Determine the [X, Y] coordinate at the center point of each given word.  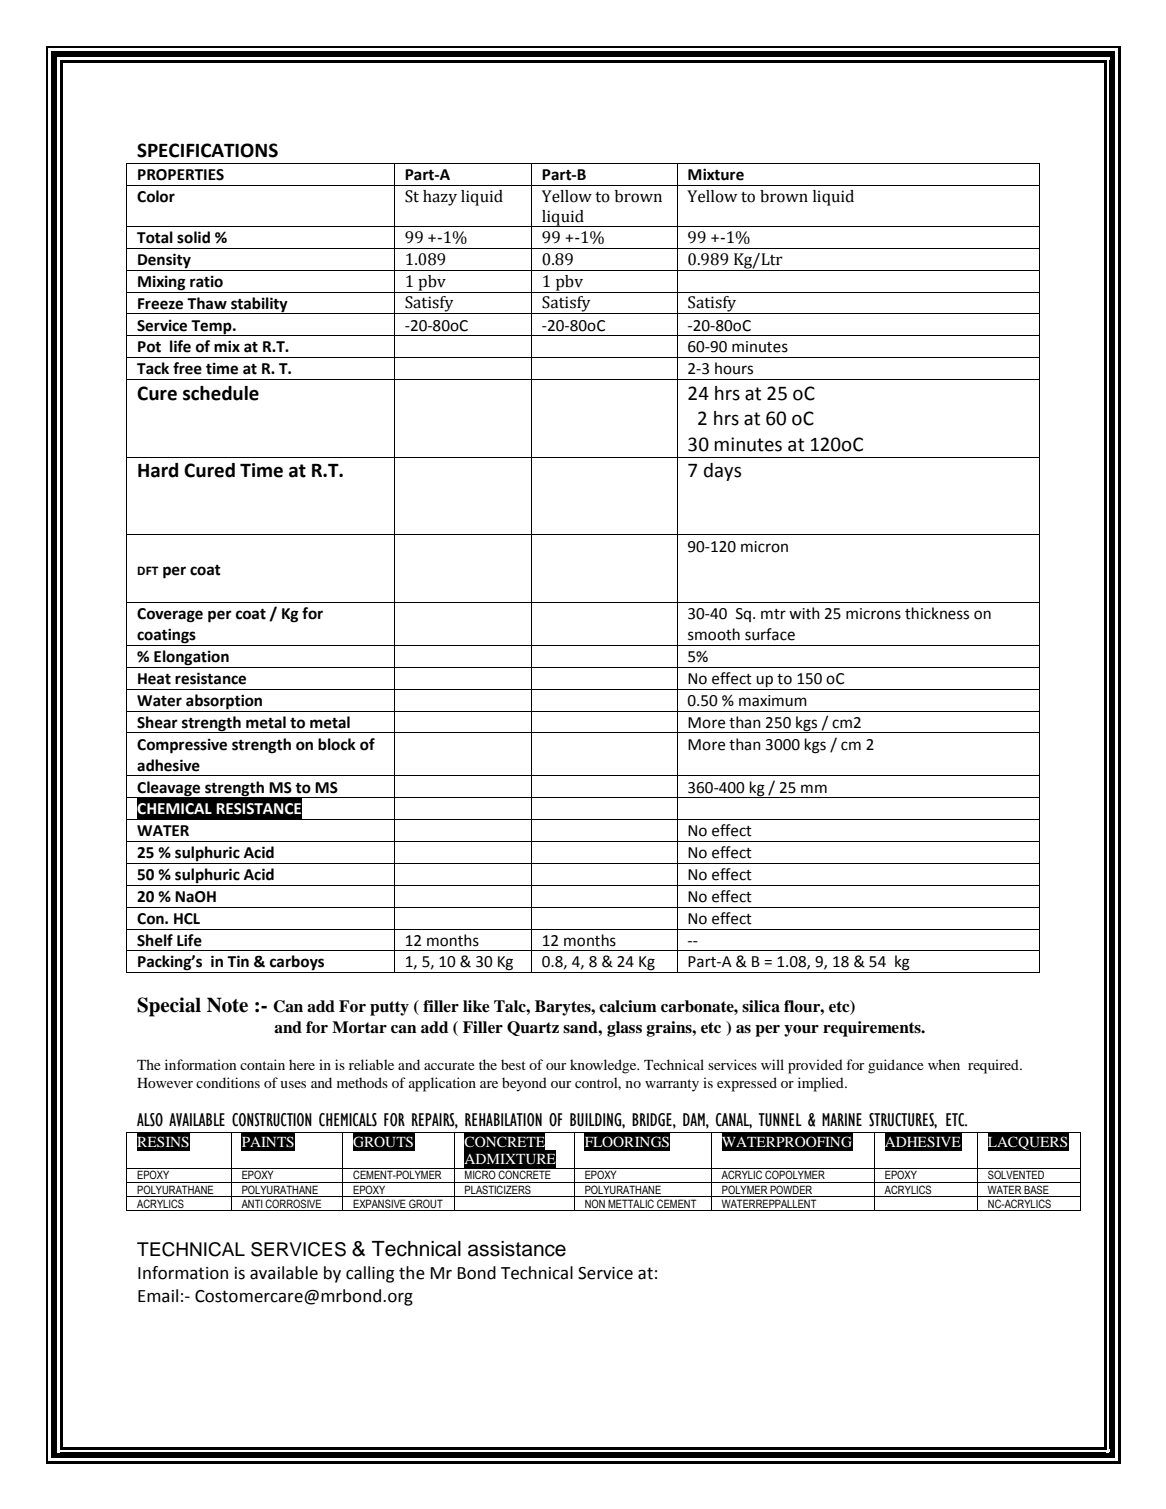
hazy [440, 198]
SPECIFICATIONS [207, 150]
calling [370, 1274]
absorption [224, 702]
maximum [773, 701]
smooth [714, 634]
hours [734, 368]
